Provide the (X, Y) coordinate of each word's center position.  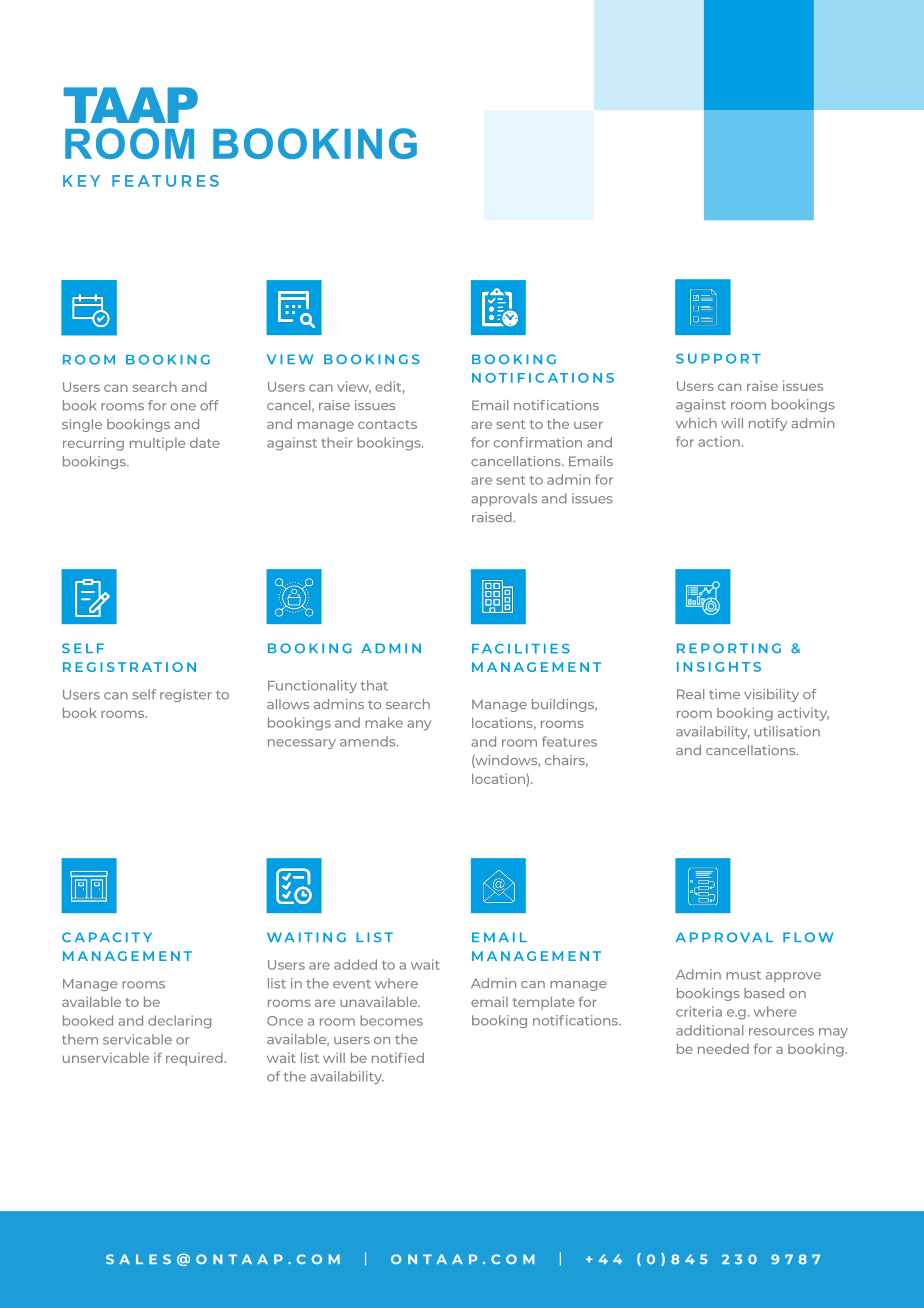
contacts (387, 424)
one (183, 407)
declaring (179, 1022)
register (186, 695)
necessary (302, 744)
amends (369, 741)
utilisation (787, 731)
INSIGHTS (719, 667)
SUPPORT (718, 359)
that (374, 685)
